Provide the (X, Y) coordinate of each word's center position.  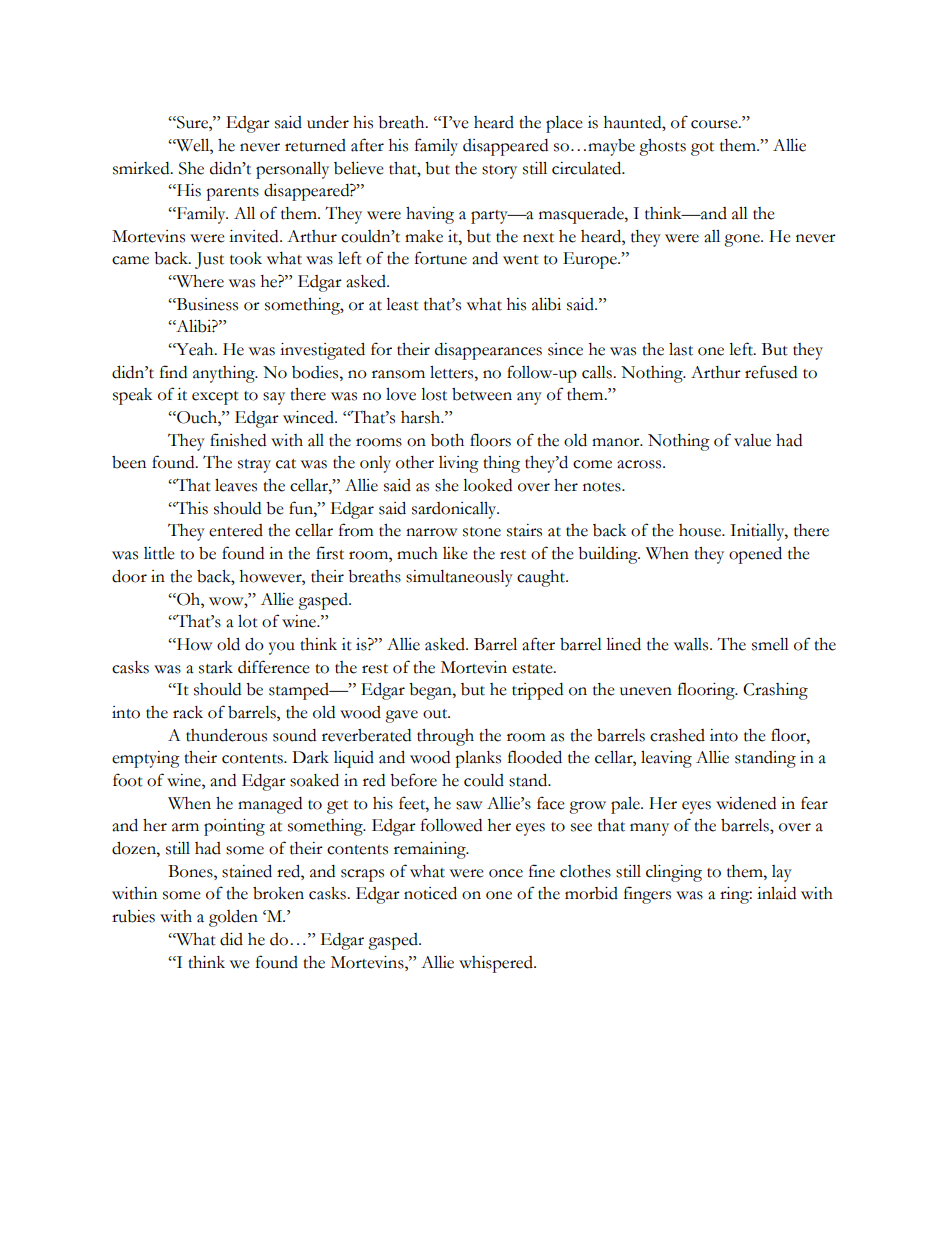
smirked (142, 168)
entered (236, 530)
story (499, 172)
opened (755, 555)
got (702, 149)
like (455, 553)
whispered (497, 964)
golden (233, 918)
